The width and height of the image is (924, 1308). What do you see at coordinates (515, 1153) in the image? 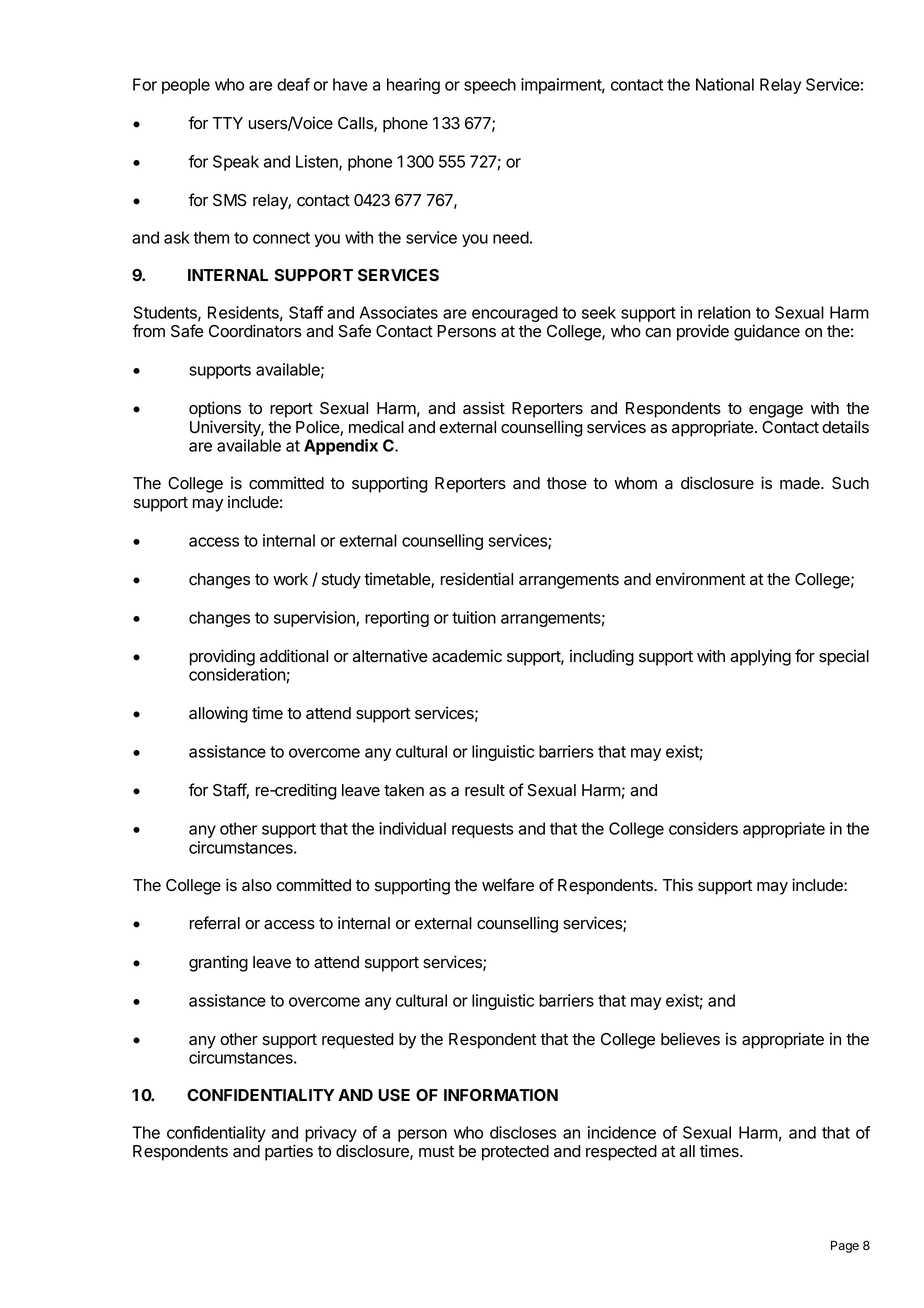
I see `protected` at bounding box center [515, 1153].
